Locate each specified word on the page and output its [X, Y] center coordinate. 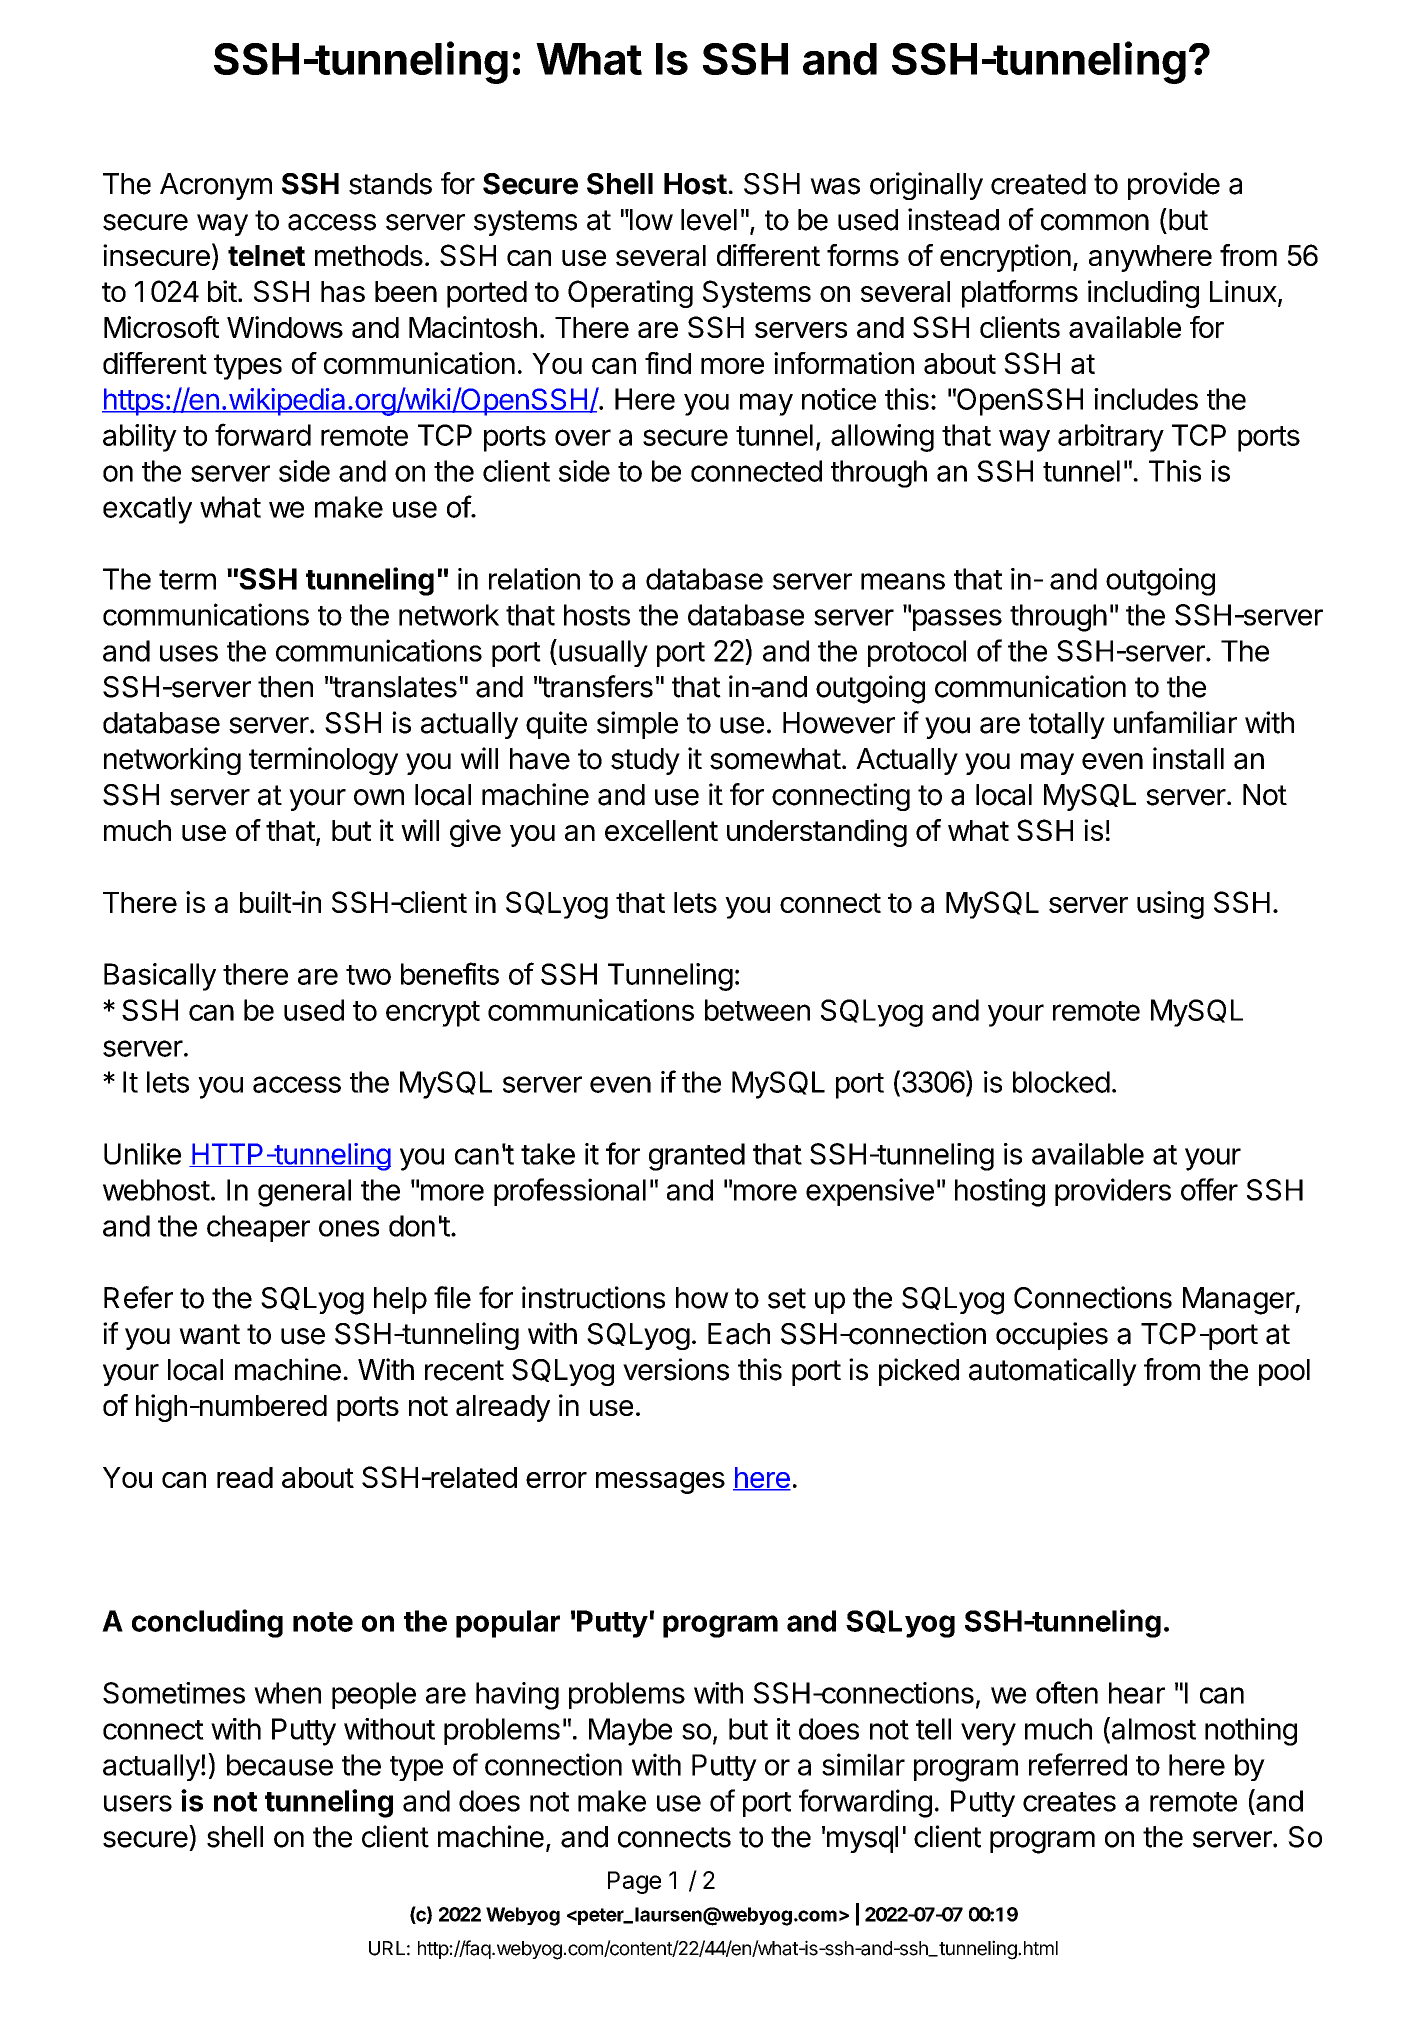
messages [660, 1483]
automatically [1053, 1372]
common [1095, 222]
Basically [160, 977]
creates [1069, 1802]
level [709, 220]
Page [634, 1882]
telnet [266, 255]
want [209, 1334]
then [285, 687]
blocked [1061, 1082]
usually [603, 653]
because [280, 1765]
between [757, 1010]
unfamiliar [1175, 722]
